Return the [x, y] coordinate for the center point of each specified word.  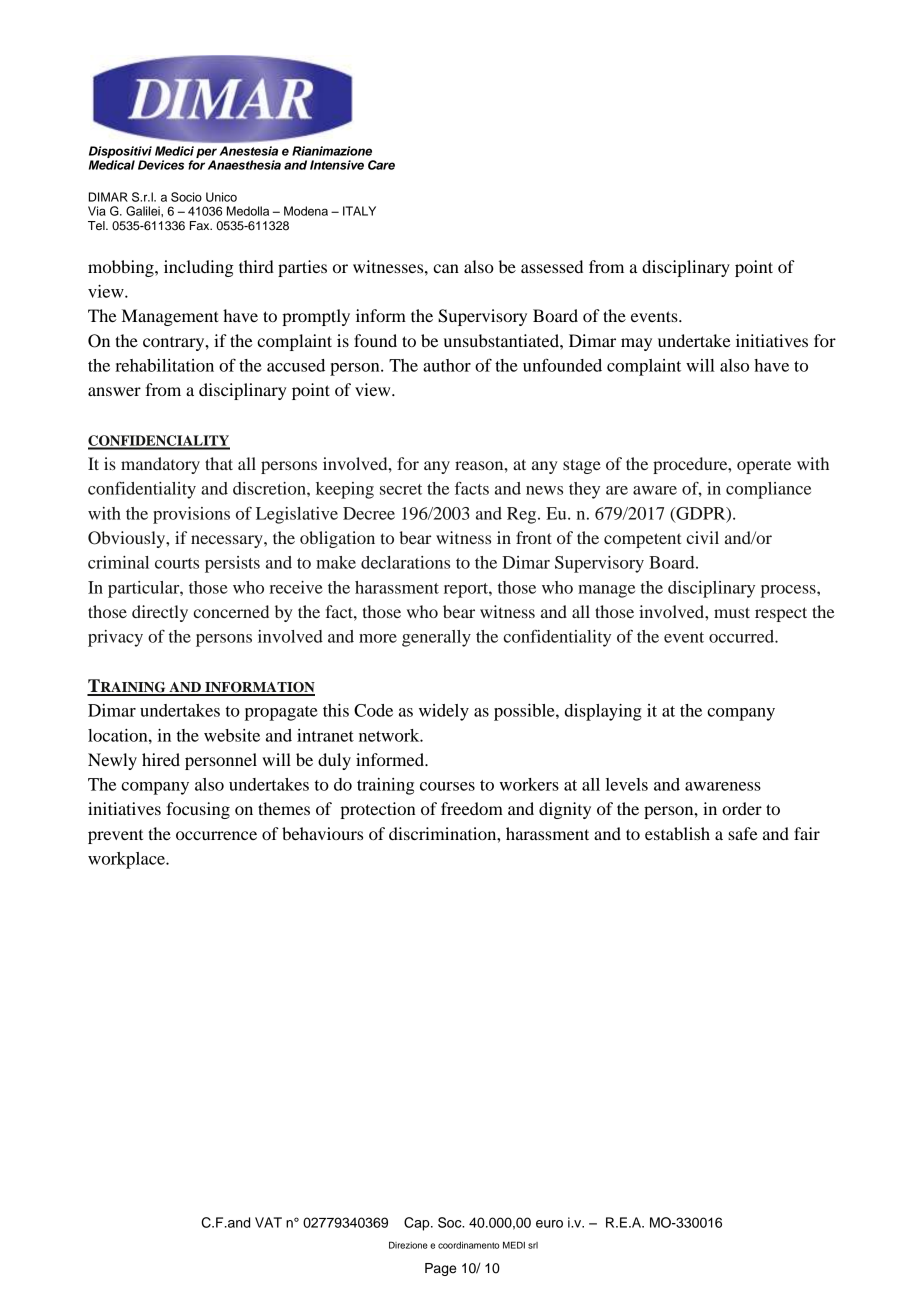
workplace [127, 860]
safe [743, 833]
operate [764, 466]
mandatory [160, 465]
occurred [742, 636]
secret [401, 489]
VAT [268, 1222]
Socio [186, 197]
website [232, 735]
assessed [552, 266]
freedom [472, 808]
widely [444, 712]
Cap [418, 1224]
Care [381, 165]
